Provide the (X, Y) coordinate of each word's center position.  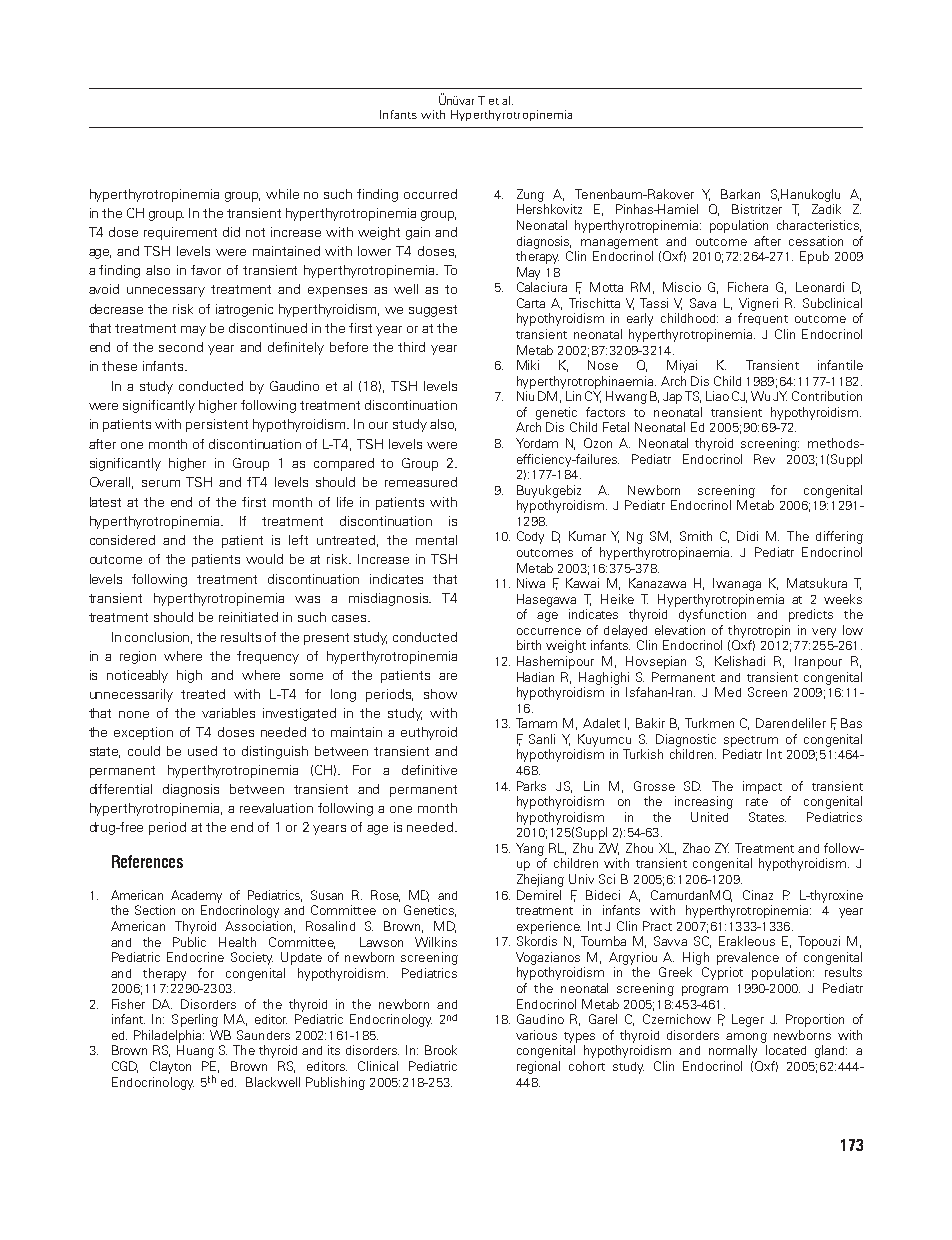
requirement (180, 233)
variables (228, 713)
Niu (525, 396)
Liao (717, 396)
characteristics (819, 226)
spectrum (751, 741)
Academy (196, 896)
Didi (747, 536)
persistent (217, 425)
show (440, 694)
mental (436, 540)
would (264, 559)
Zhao (696, 848)
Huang (195, 1051)
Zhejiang (540, 880)
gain (418, 233)
